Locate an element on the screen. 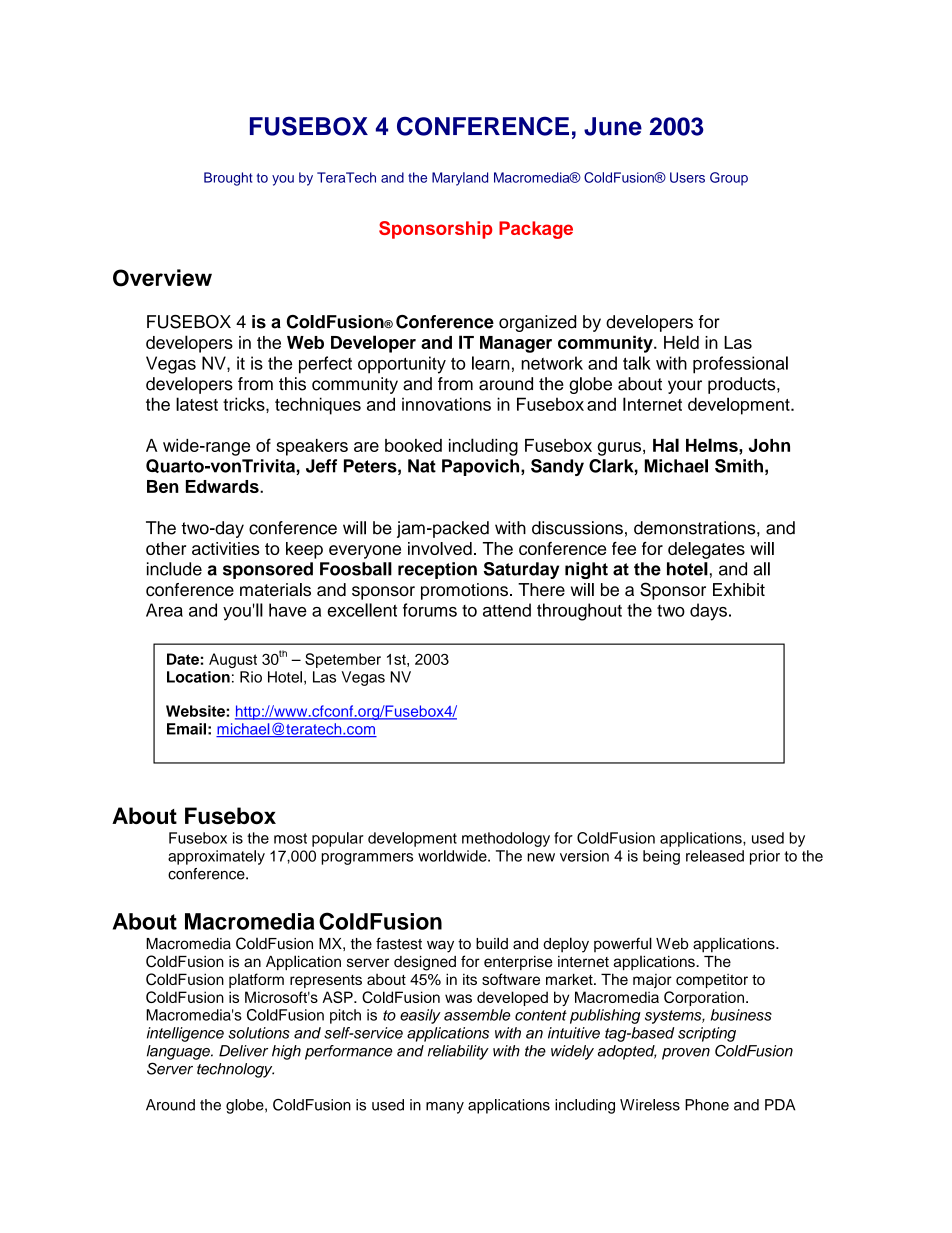  reliability is located at coordinates (458, 1052).
